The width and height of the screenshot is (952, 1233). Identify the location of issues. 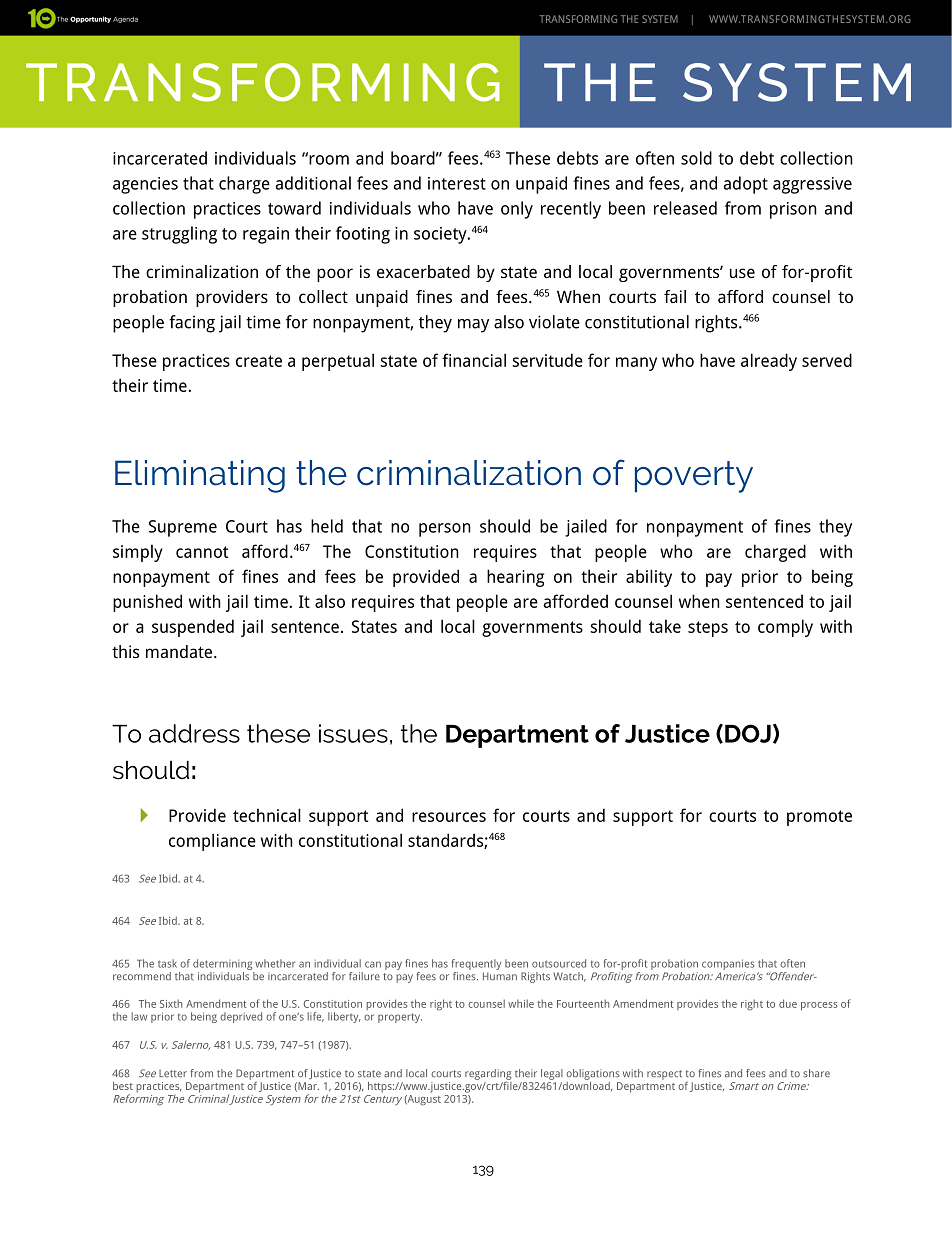
(353, 733).
